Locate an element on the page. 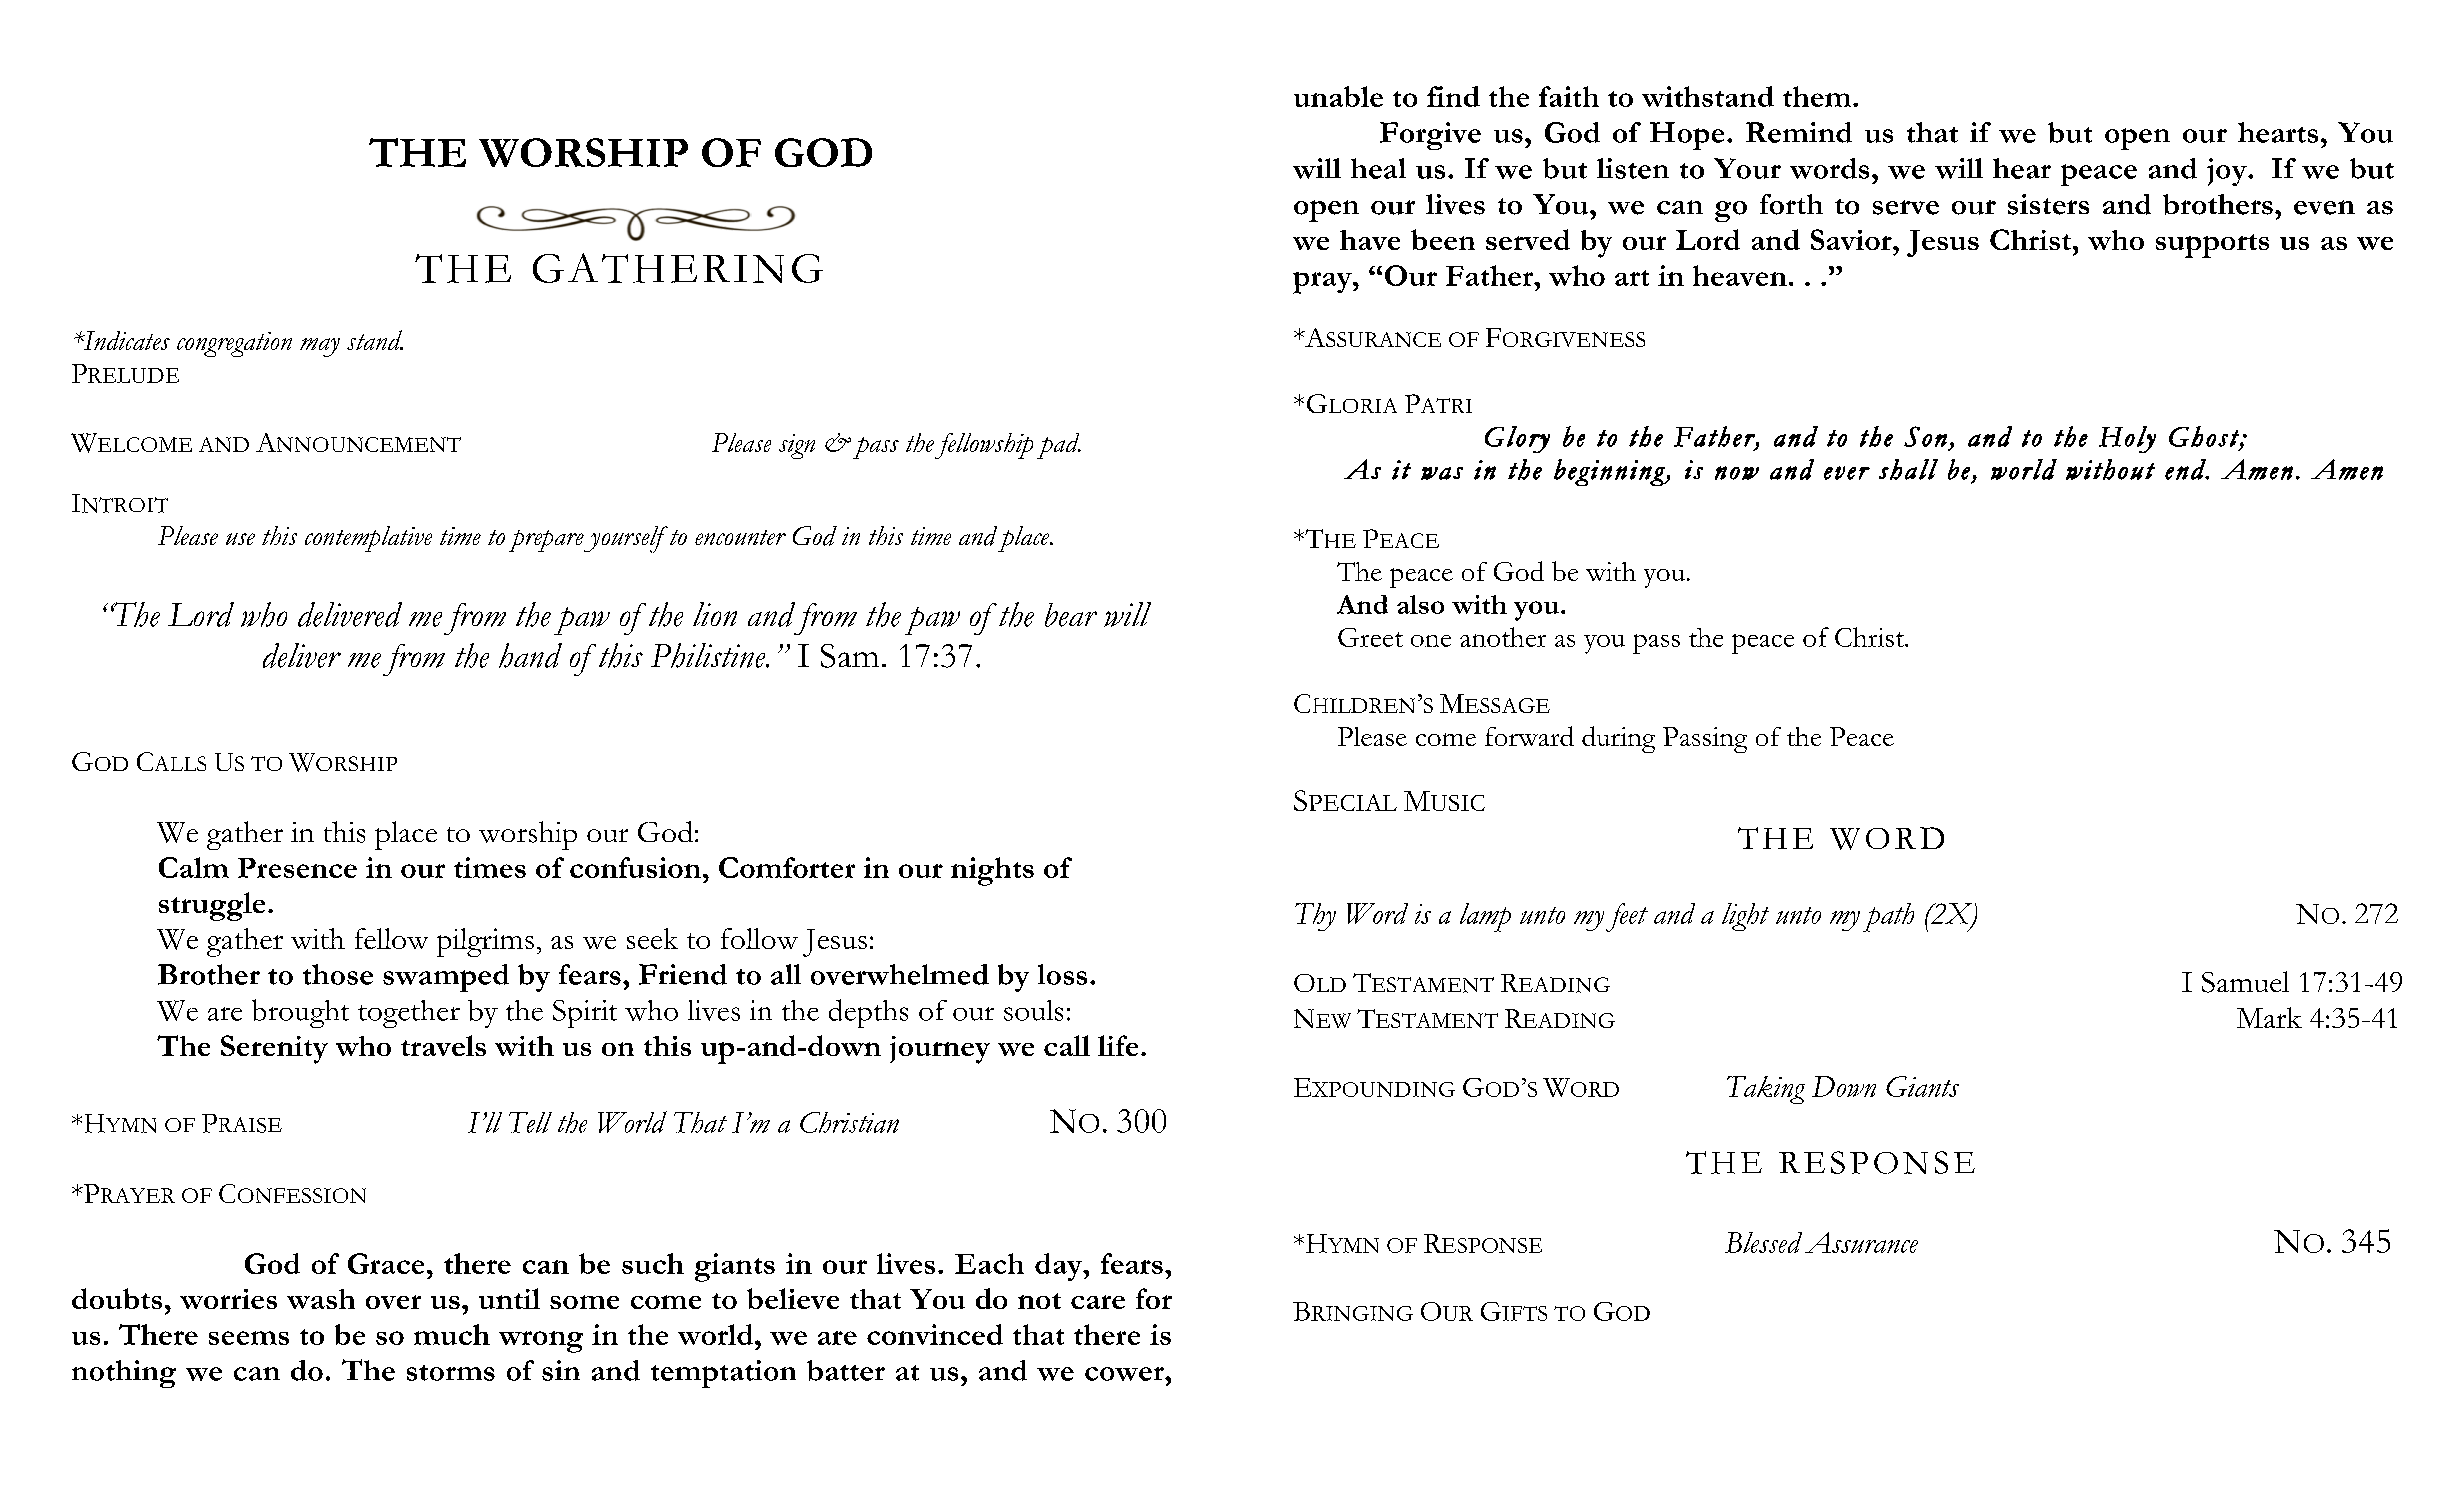  shall is located at coordinates (1908, 469).
